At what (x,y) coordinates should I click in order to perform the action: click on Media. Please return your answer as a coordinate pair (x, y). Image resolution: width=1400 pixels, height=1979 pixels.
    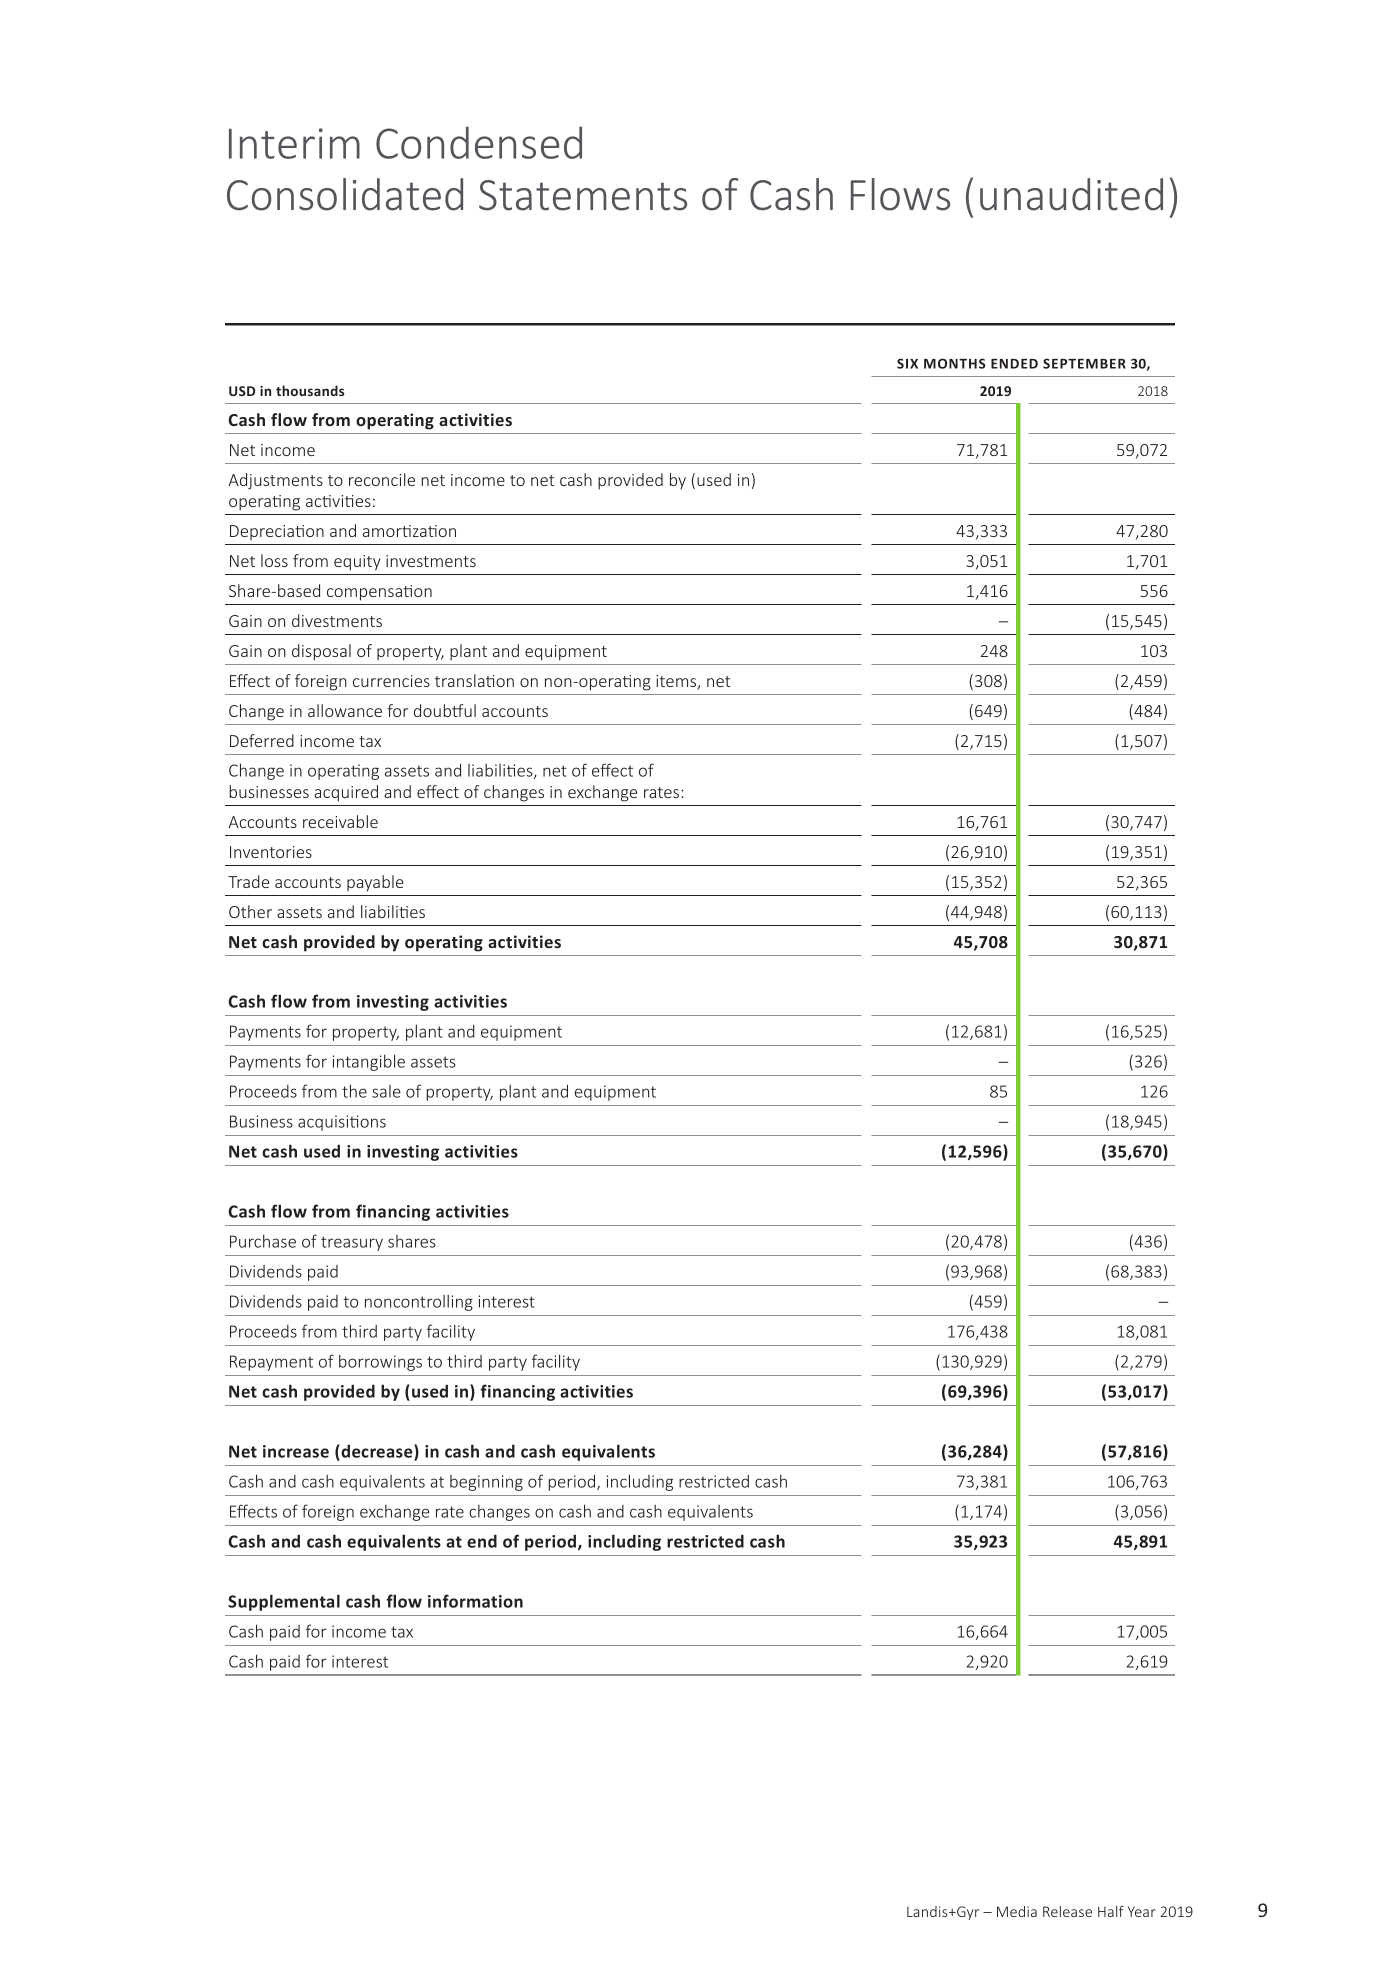
    Looking at the image, I should click on (1017, 1911).
